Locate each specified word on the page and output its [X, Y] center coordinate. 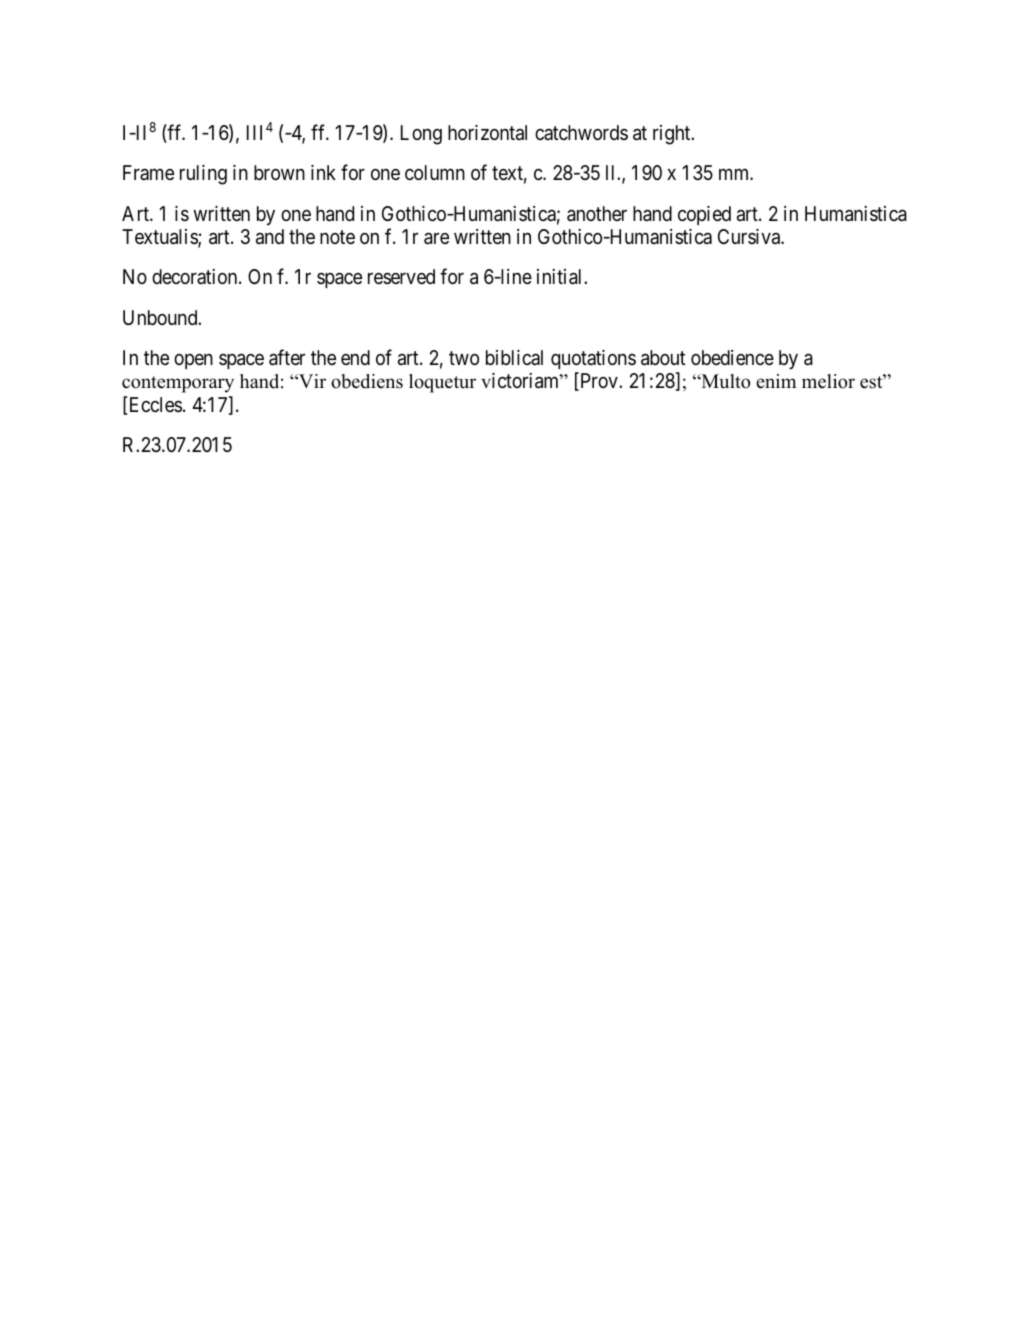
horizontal [487, 133]
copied [704, 215]
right [673, 135]
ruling [203, 175]
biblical [514, 357]
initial [561, 277]
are [436, 239]
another [597, 214]
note [337, 237]
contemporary [178, 384]
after [287, 357]
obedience [732, 357]
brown [279, 172]
